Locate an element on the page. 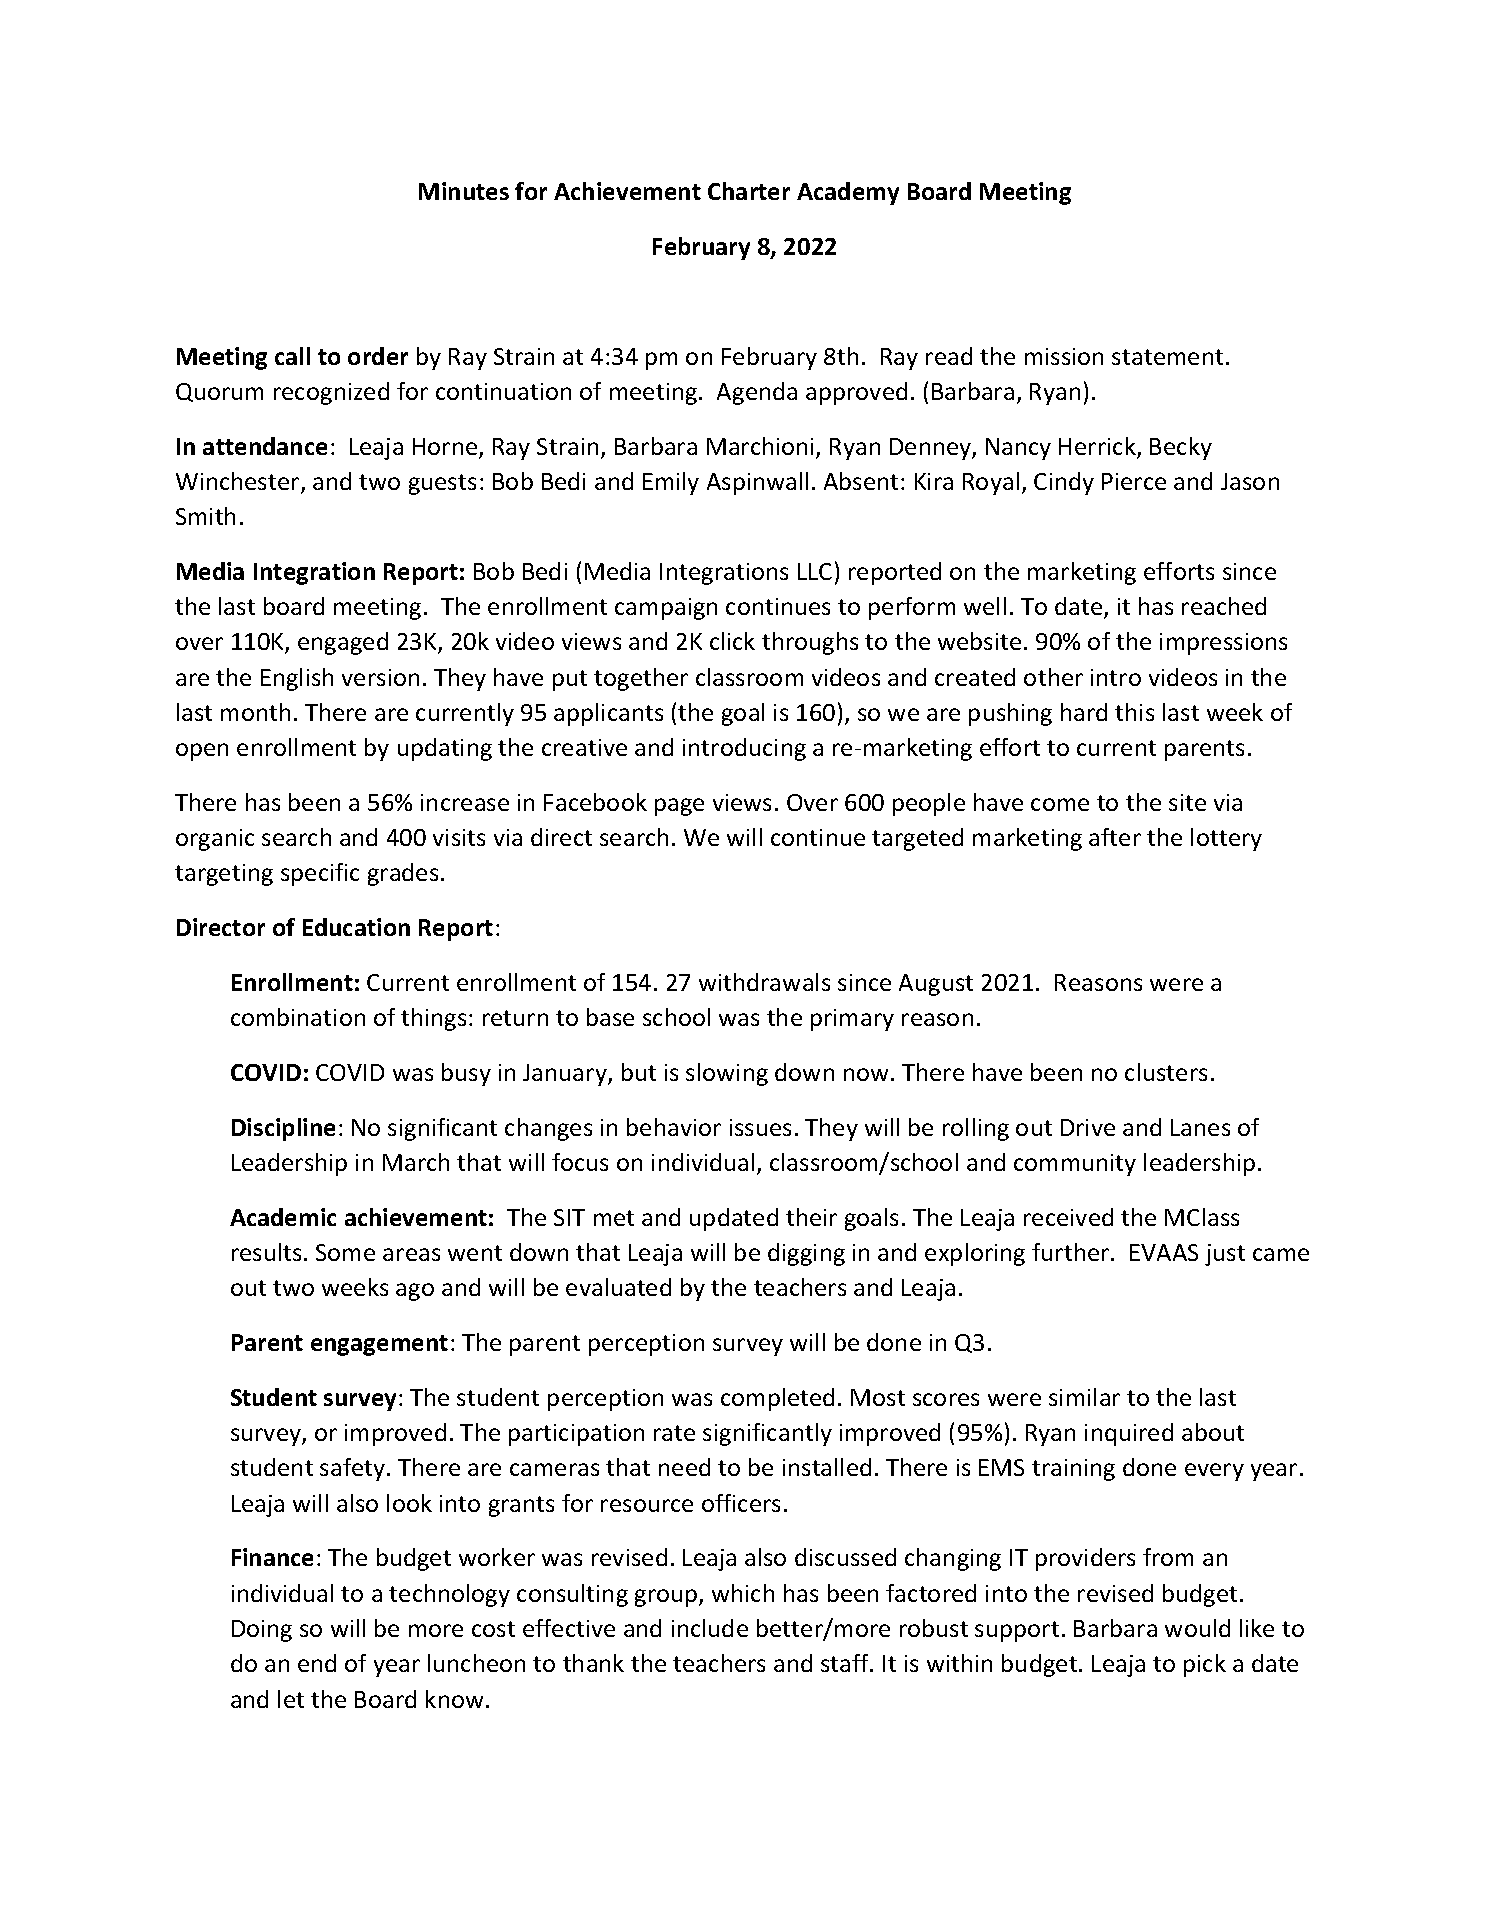 The image size is (1490, 1928). statement is located at coordinates (1167, 357).
